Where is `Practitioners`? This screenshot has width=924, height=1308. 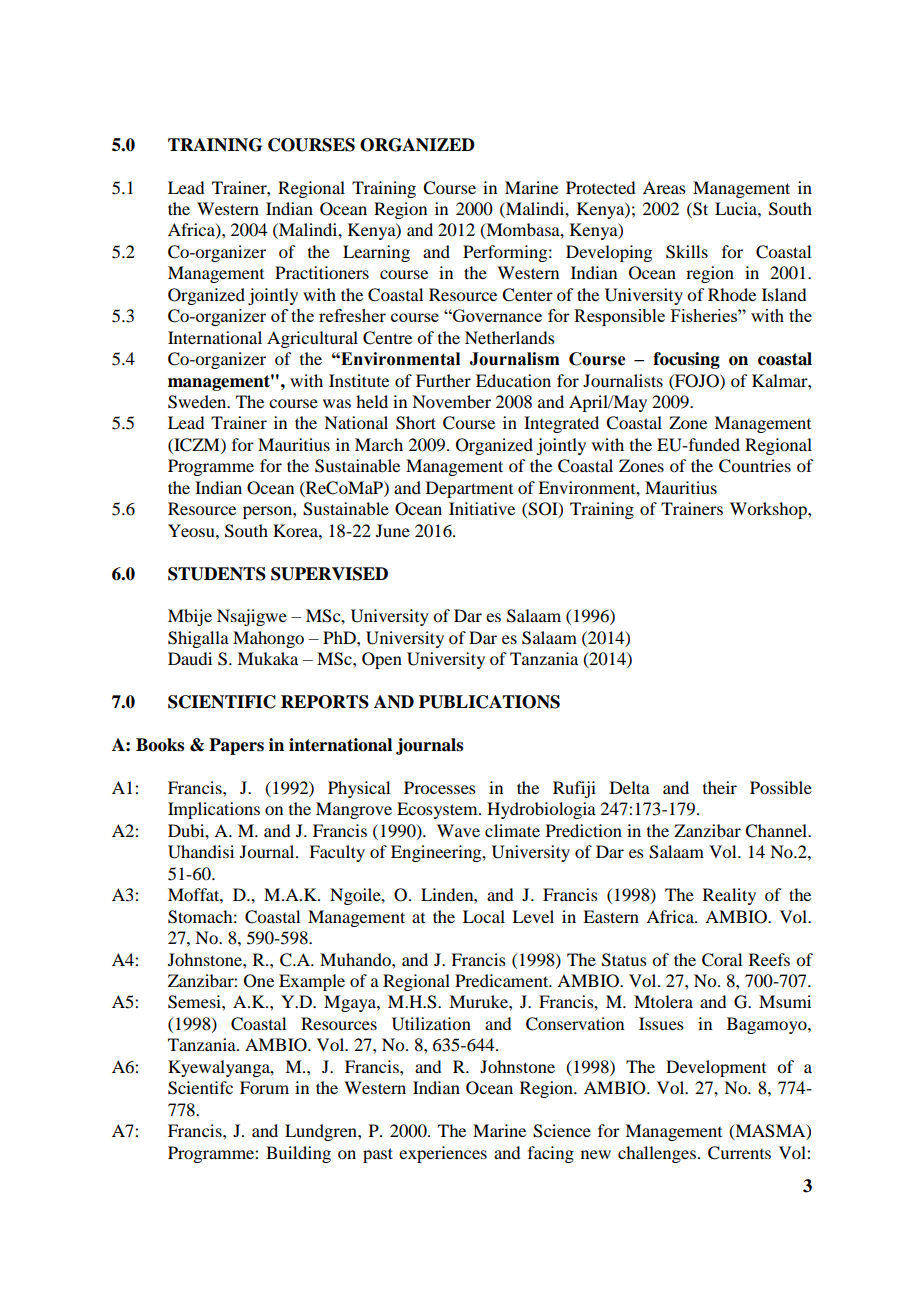 Practitioners is located at coordinates (322, 272).
